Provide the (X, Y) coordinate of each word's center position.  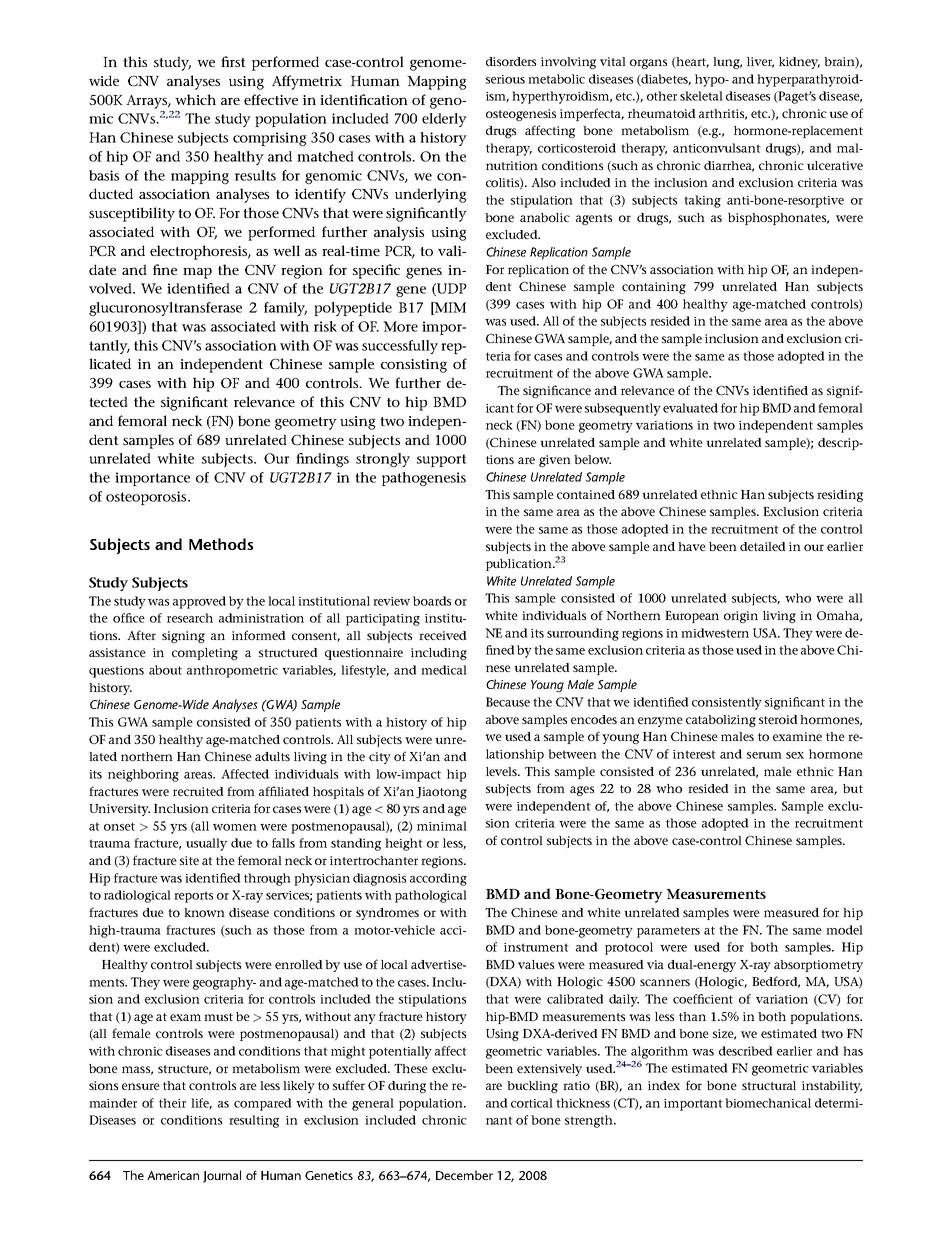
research (190, 618)
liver (760, 62)
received (442, 635)
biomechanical (768, 1103)
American (173, 1175)
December (464, 1175)
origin (741, 617)
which (195, 99)
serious (505, 79)
